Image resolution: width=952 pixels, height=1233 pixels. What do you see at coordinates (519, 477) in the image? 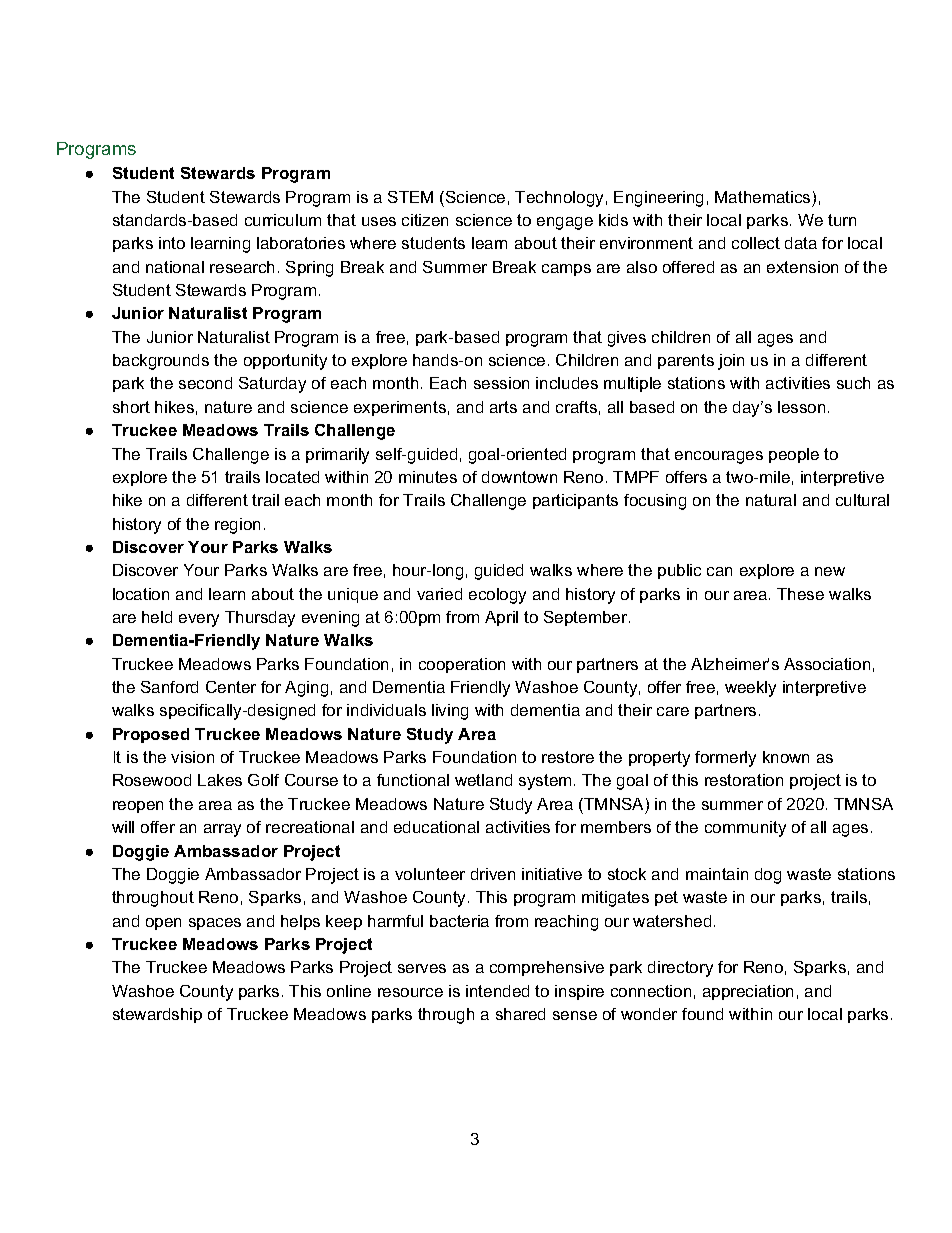
I see `downtown` at bounding box center [519, 477].
